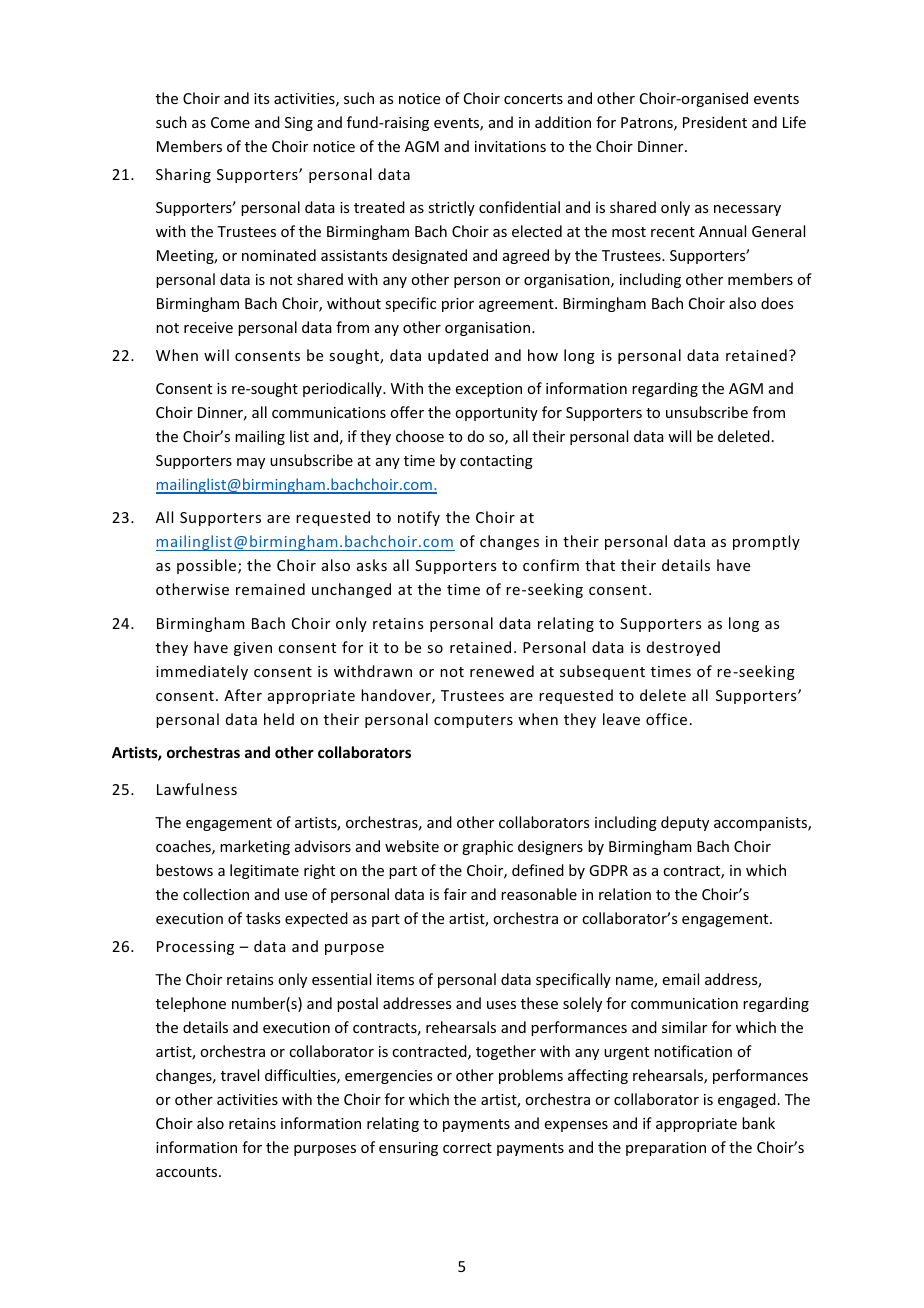 This page has width=924, height=1308. What do you see at coordinates (758, 1123) in the page?
I see `bank` at bounding box center [758, 1123].
